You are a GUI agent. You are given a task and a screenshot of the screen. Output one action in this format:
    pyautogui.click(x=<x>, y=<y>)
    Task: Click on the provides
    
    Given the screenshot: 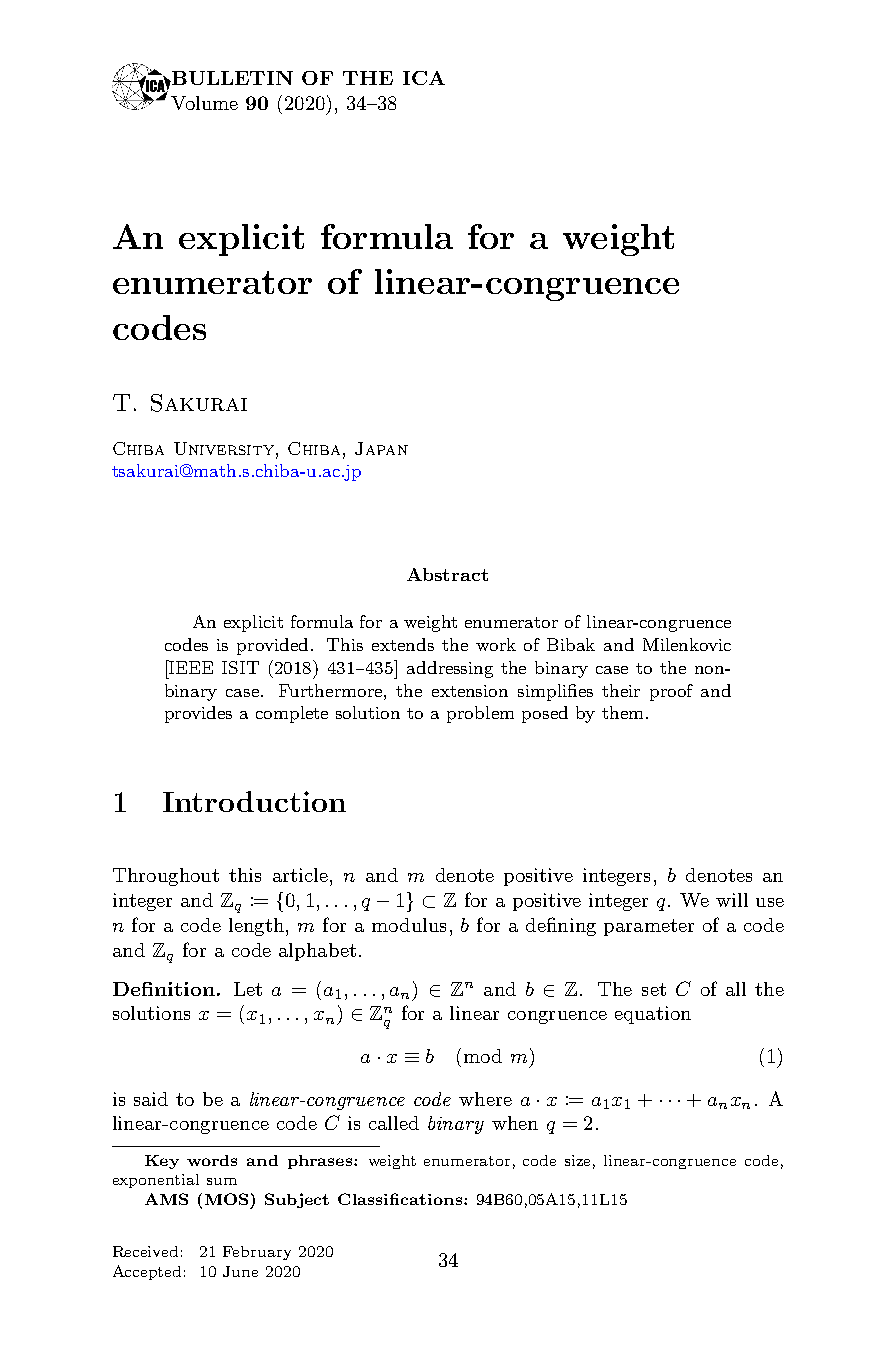 What is the action you would take?
    pyautogui.click(x=198, y=714)
